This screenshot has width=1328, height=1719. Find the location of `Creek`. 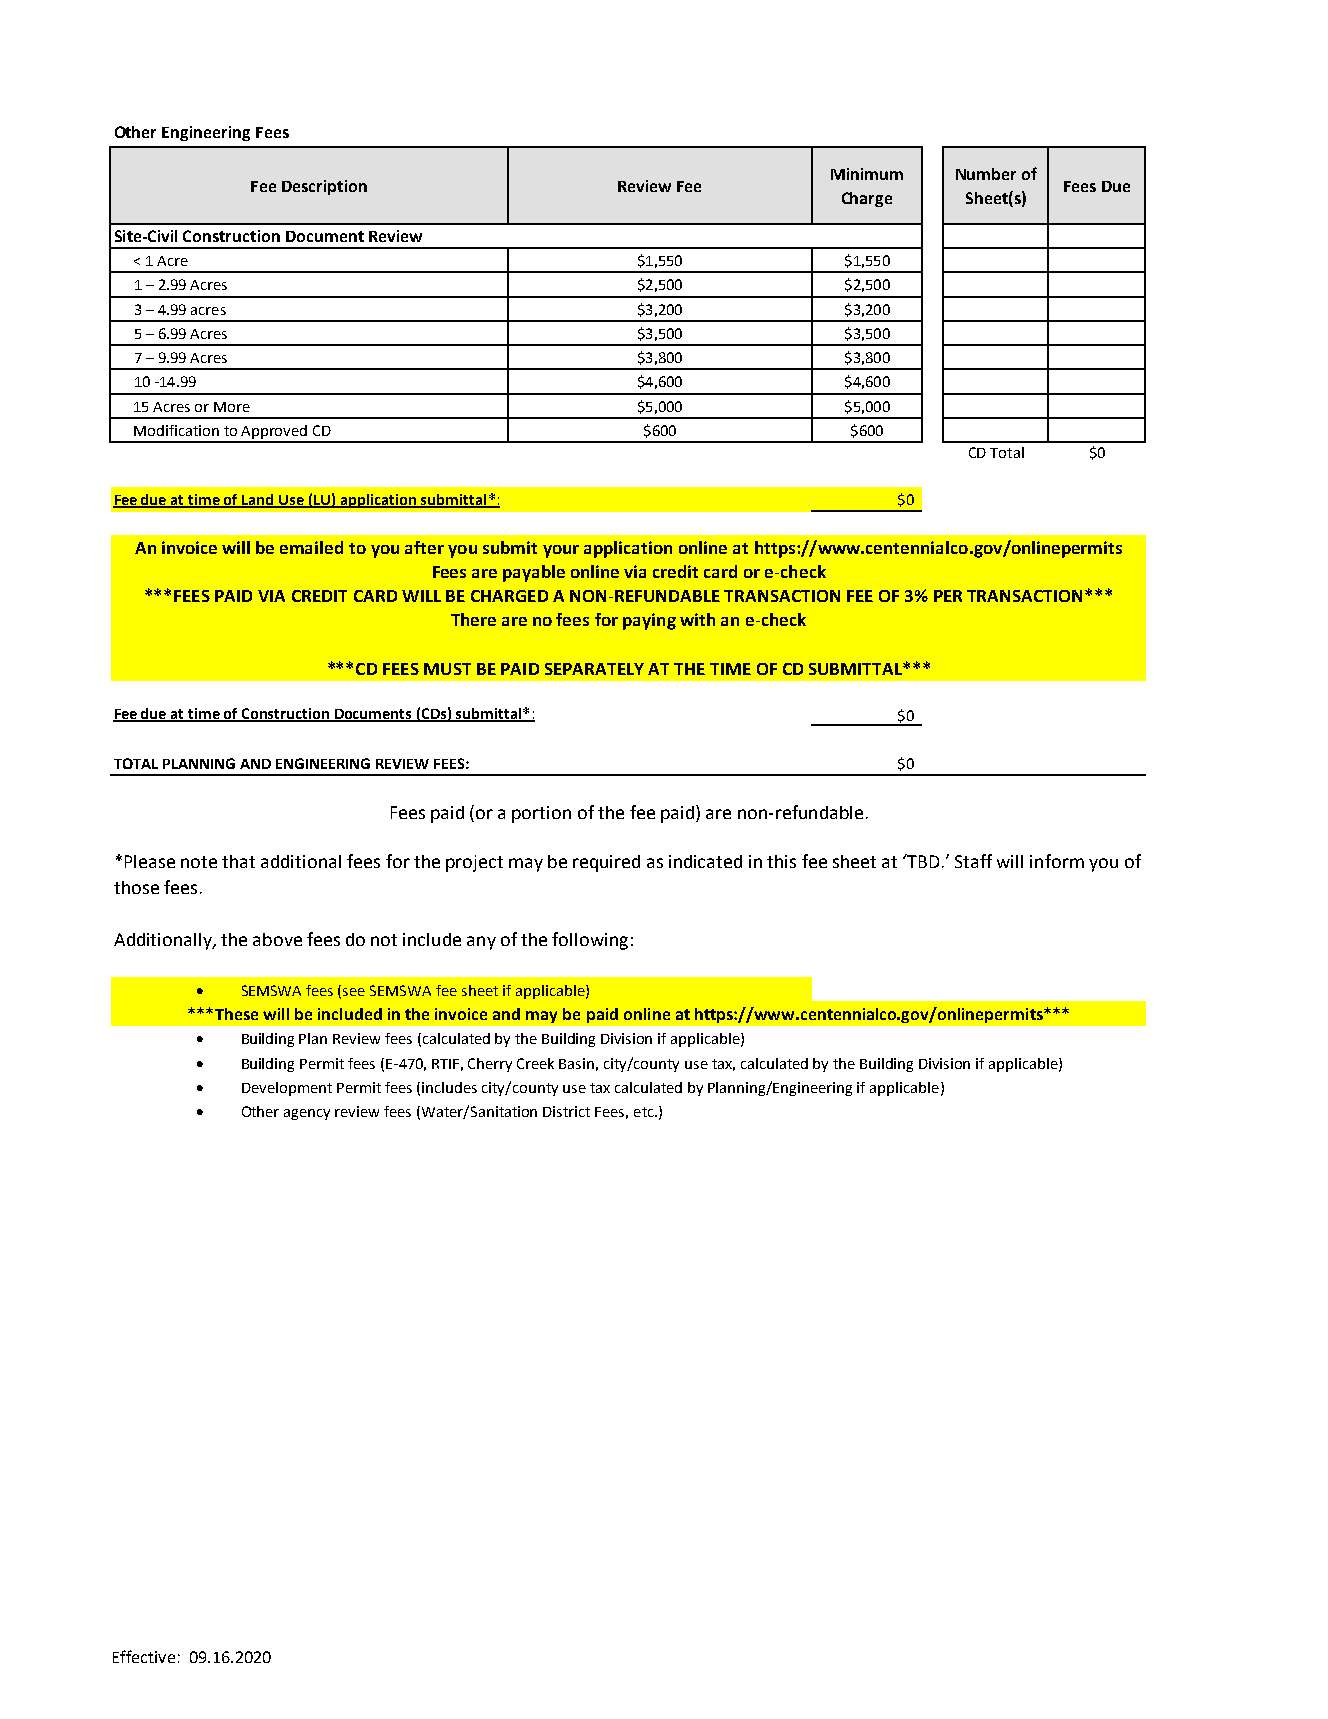

Creek is located at coordinates (535, 1063).
